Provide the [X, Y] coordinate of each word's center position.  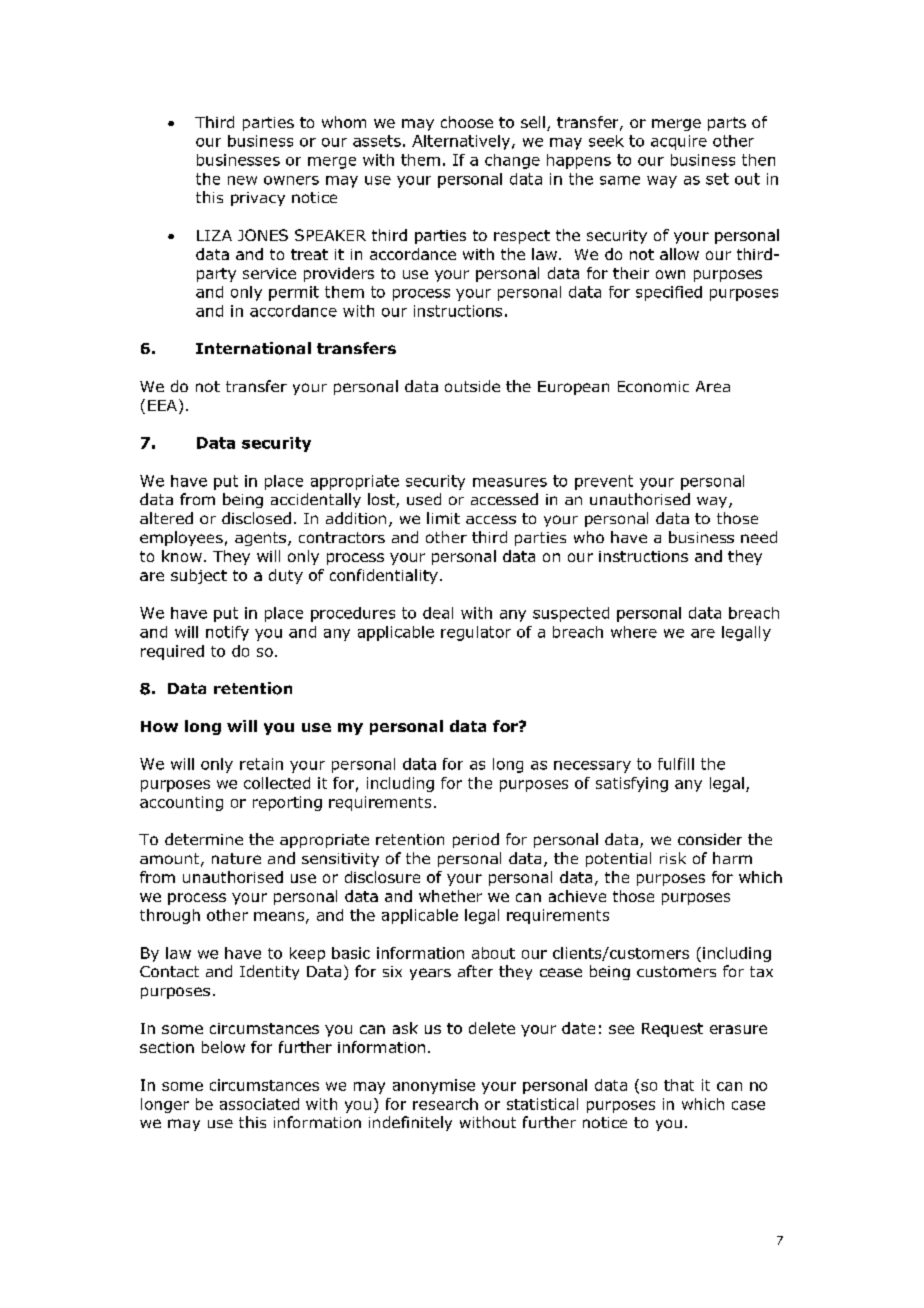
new [242, 180]
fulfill [676, 764]
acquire [679, 142]
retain [261, 764]
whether [450, 896]
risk [673, 858]
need [759, 537]
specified [669, 293]
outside [472, 386]
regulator [476, 633]
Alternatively [461, 142]
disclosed [256, 518]
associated [259, 1104]
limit [443, 518]
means [280, 917]
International [253, 348]
